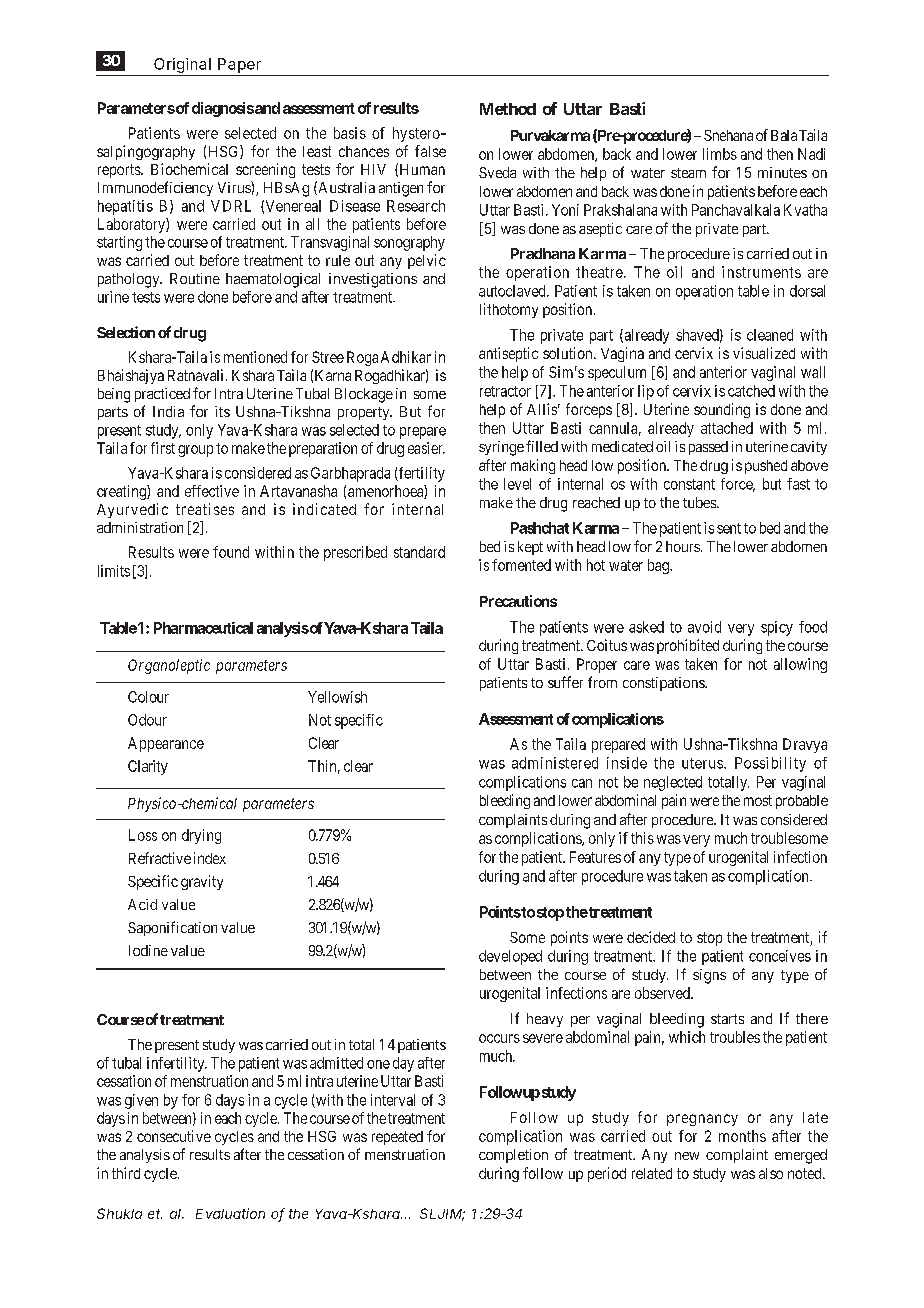  I want to click on Evaluation, so click(230, 1213).
